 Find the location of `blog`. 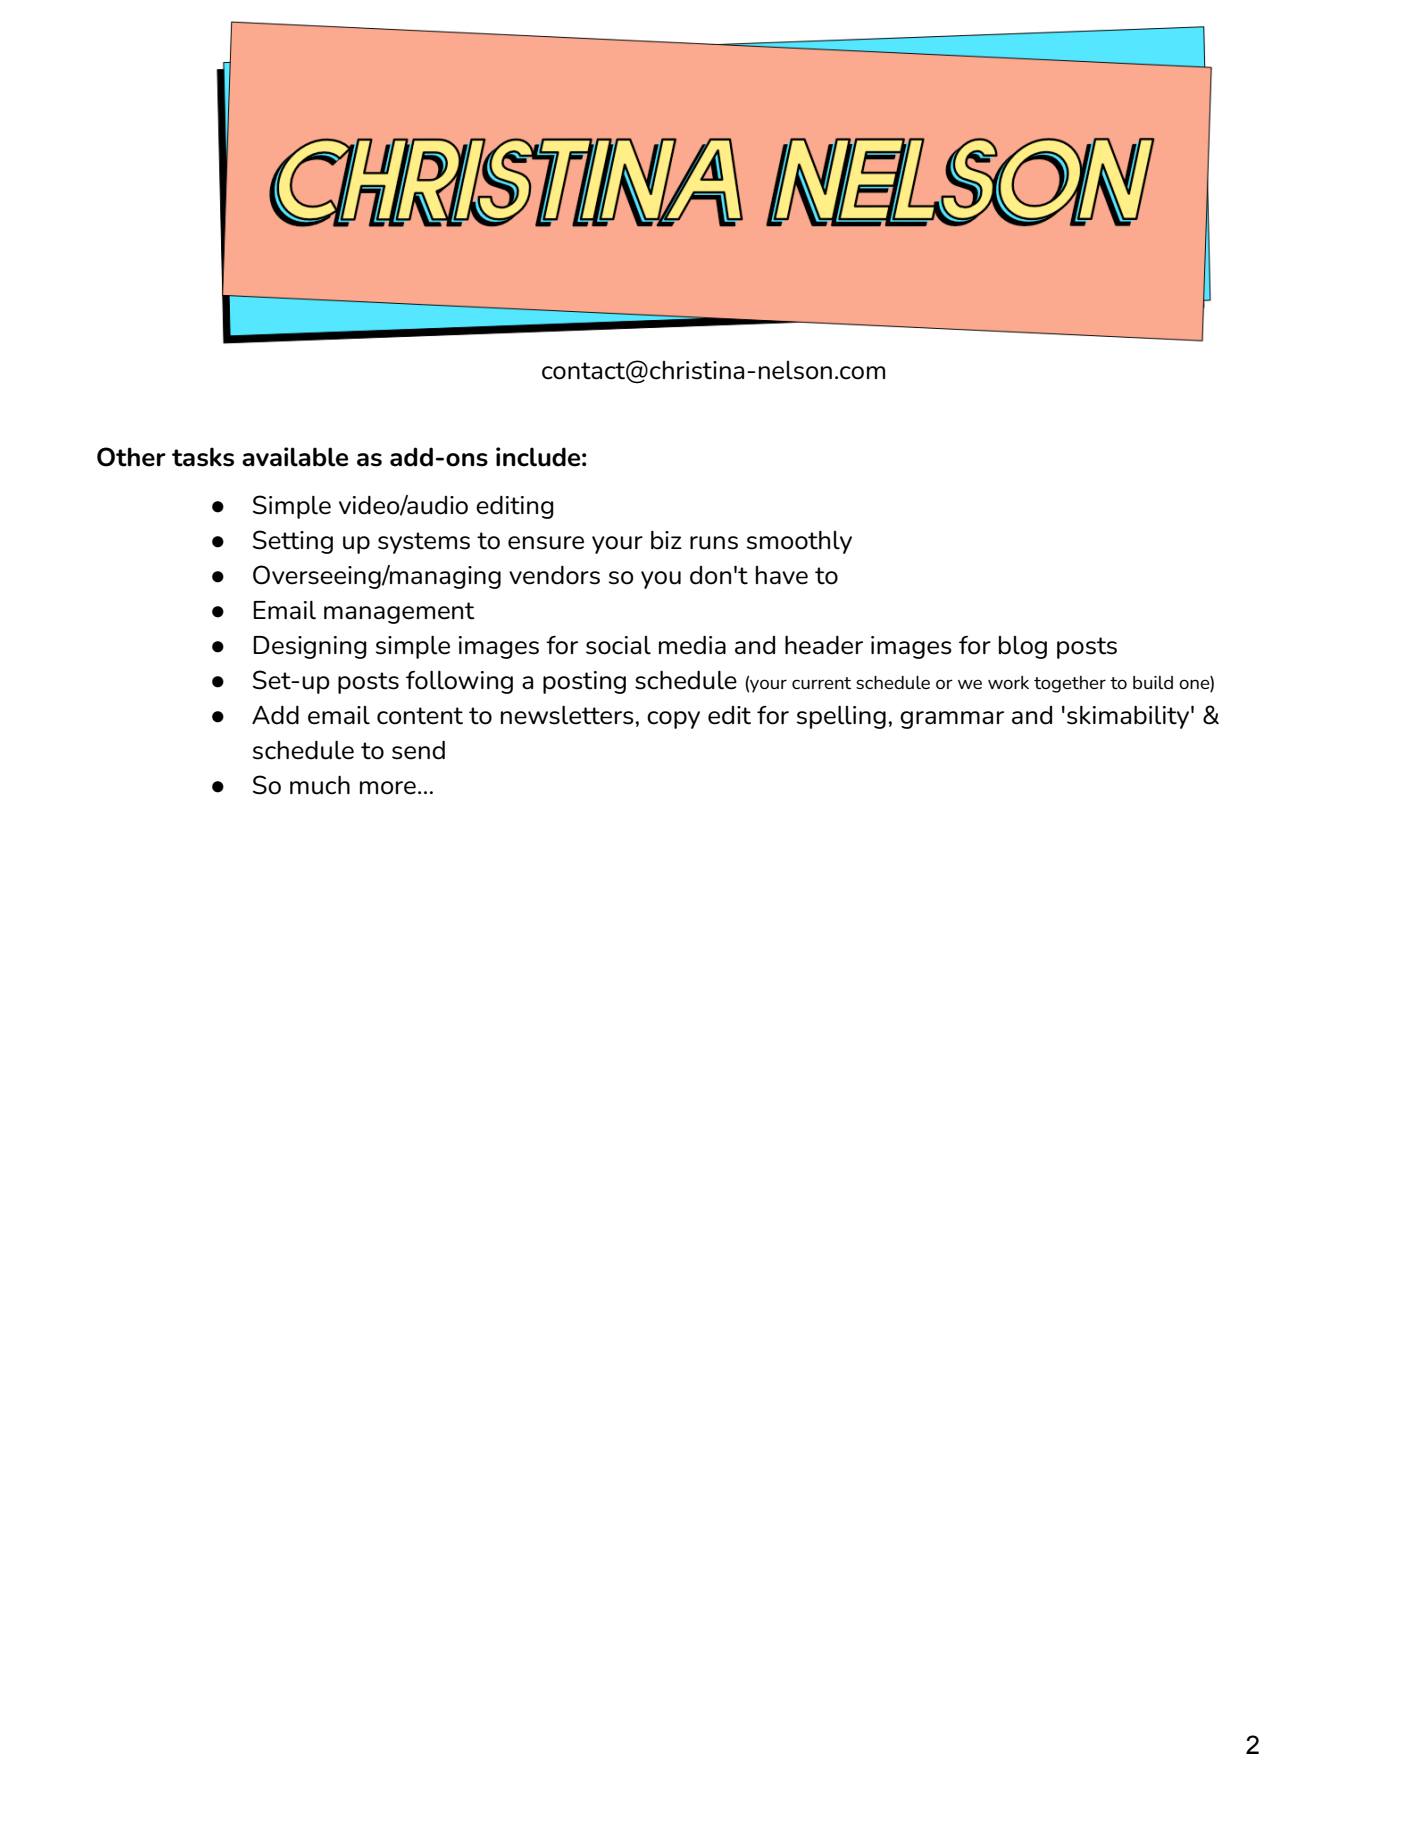

blog is located at coordinates (1023, 647).
